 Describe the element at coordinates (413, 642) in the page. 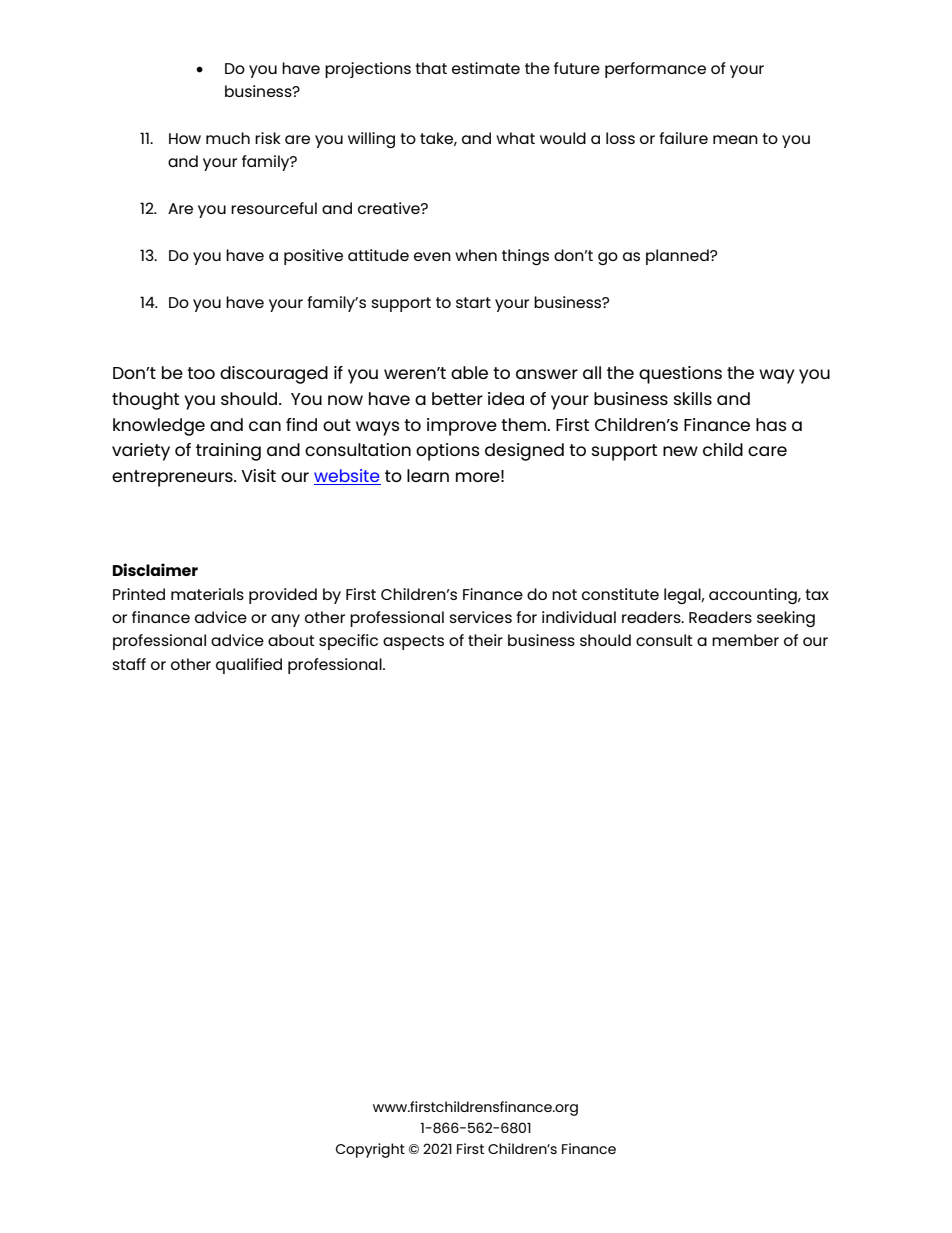

I see `aspects` at that location.
